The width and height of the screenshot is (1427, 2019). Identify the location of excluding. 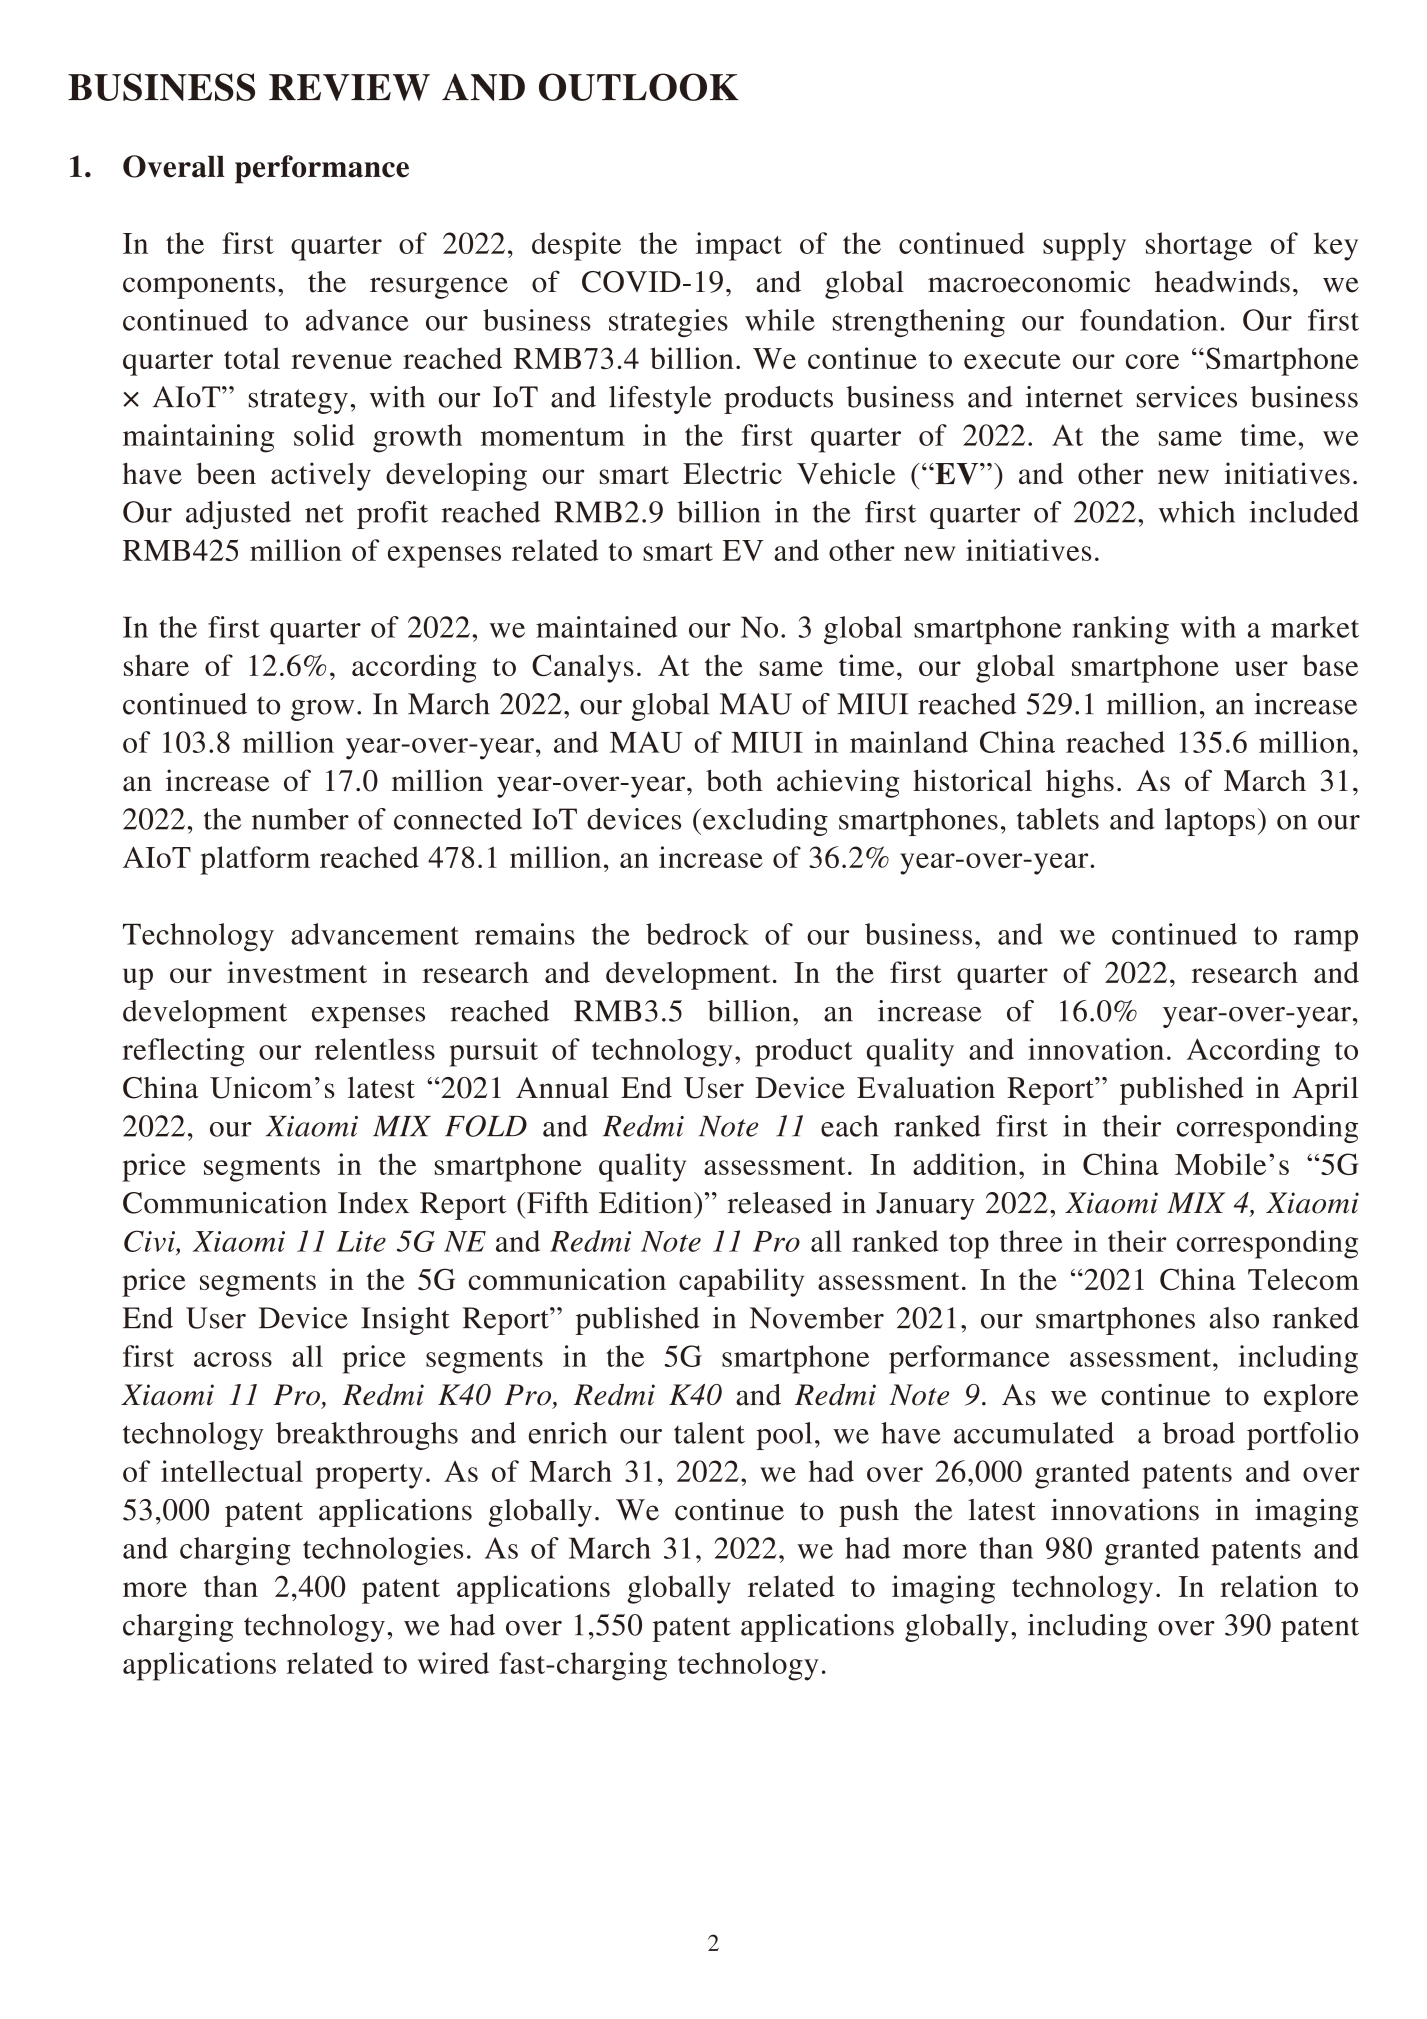
(765, 822).
